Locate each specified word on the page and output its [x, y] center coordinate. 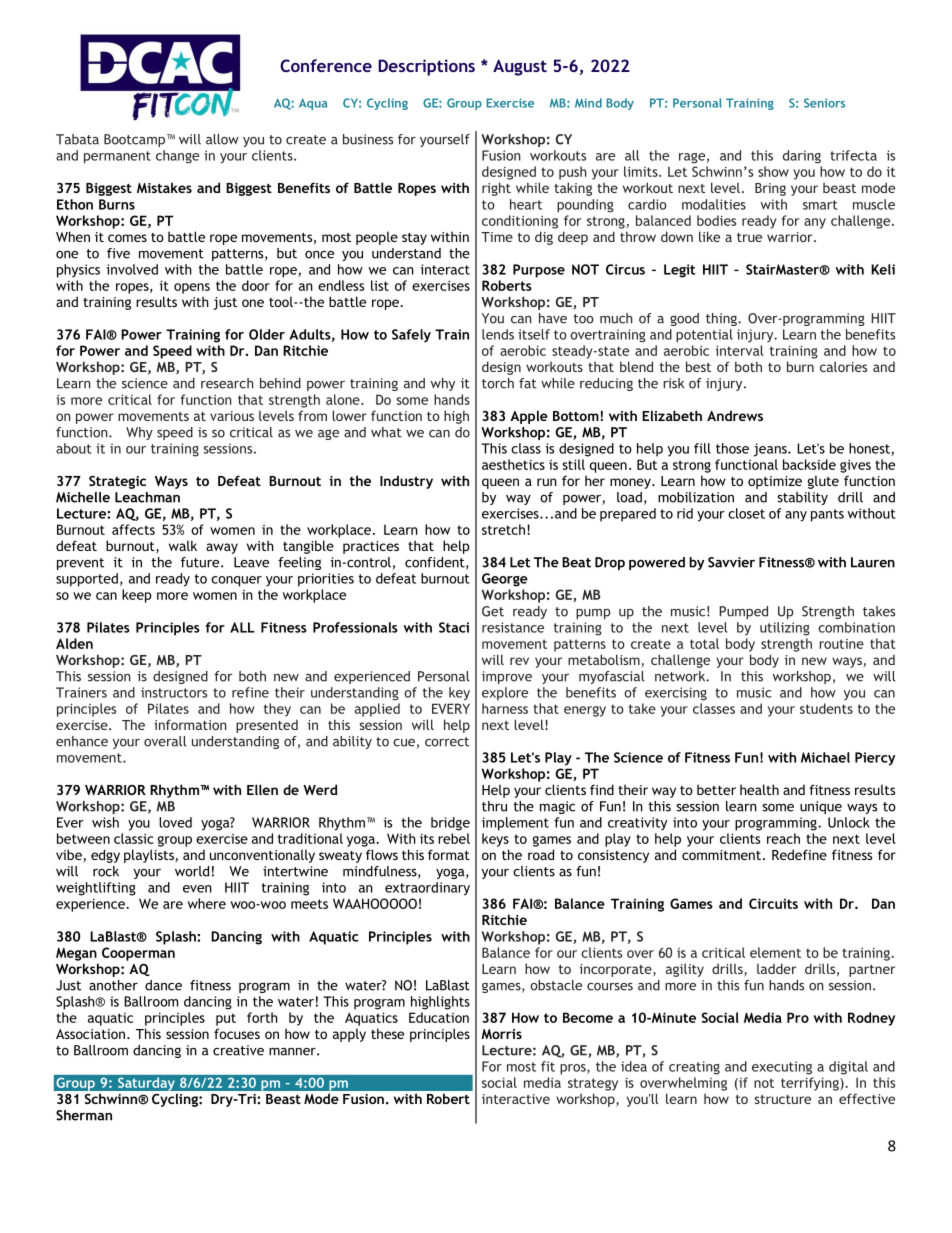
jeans [771, 450]
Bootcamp [136, 140]
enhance [82, 741]
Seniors [824, 103]
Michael [825, 757]
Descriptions [426, 67]
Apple [529, 417]
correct [447, 742]
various [232, 416]
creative [238, 1050]
